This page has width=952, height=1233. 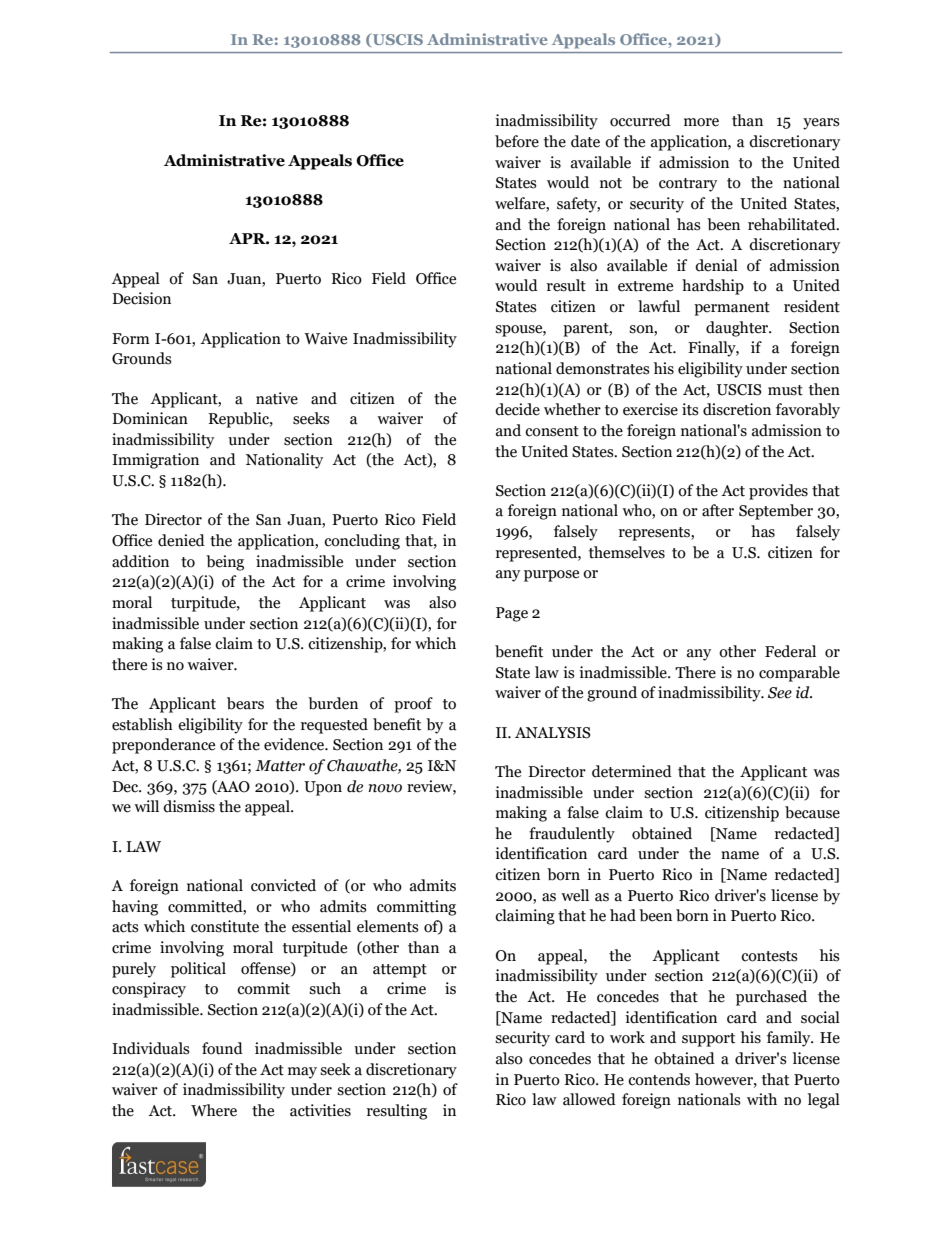 What do you see at coordinates (517, 141) in the page?
I see `before` at bounding box center [517, 141].
